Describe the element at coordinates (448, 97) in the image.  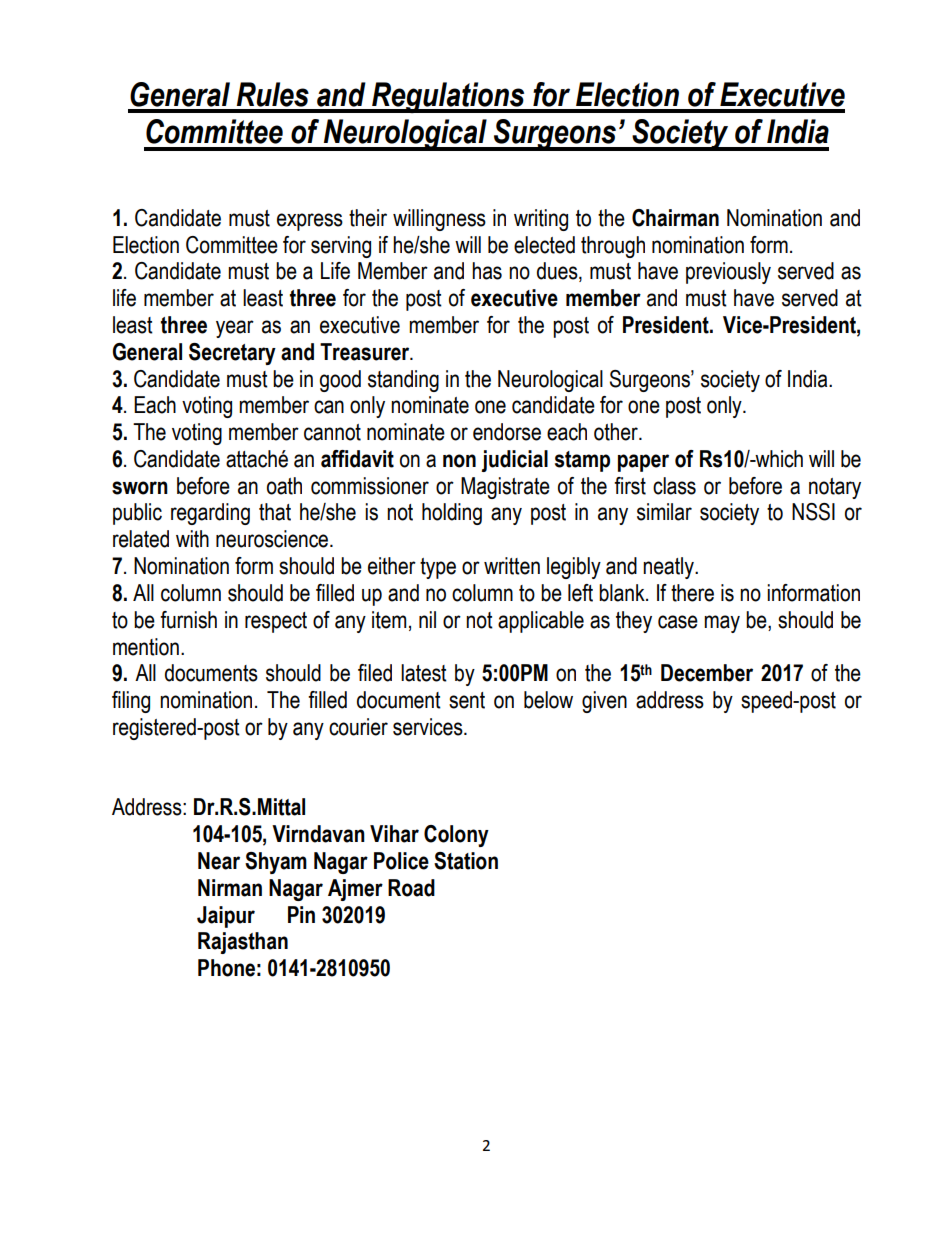
I see `Regulations` at that location.
